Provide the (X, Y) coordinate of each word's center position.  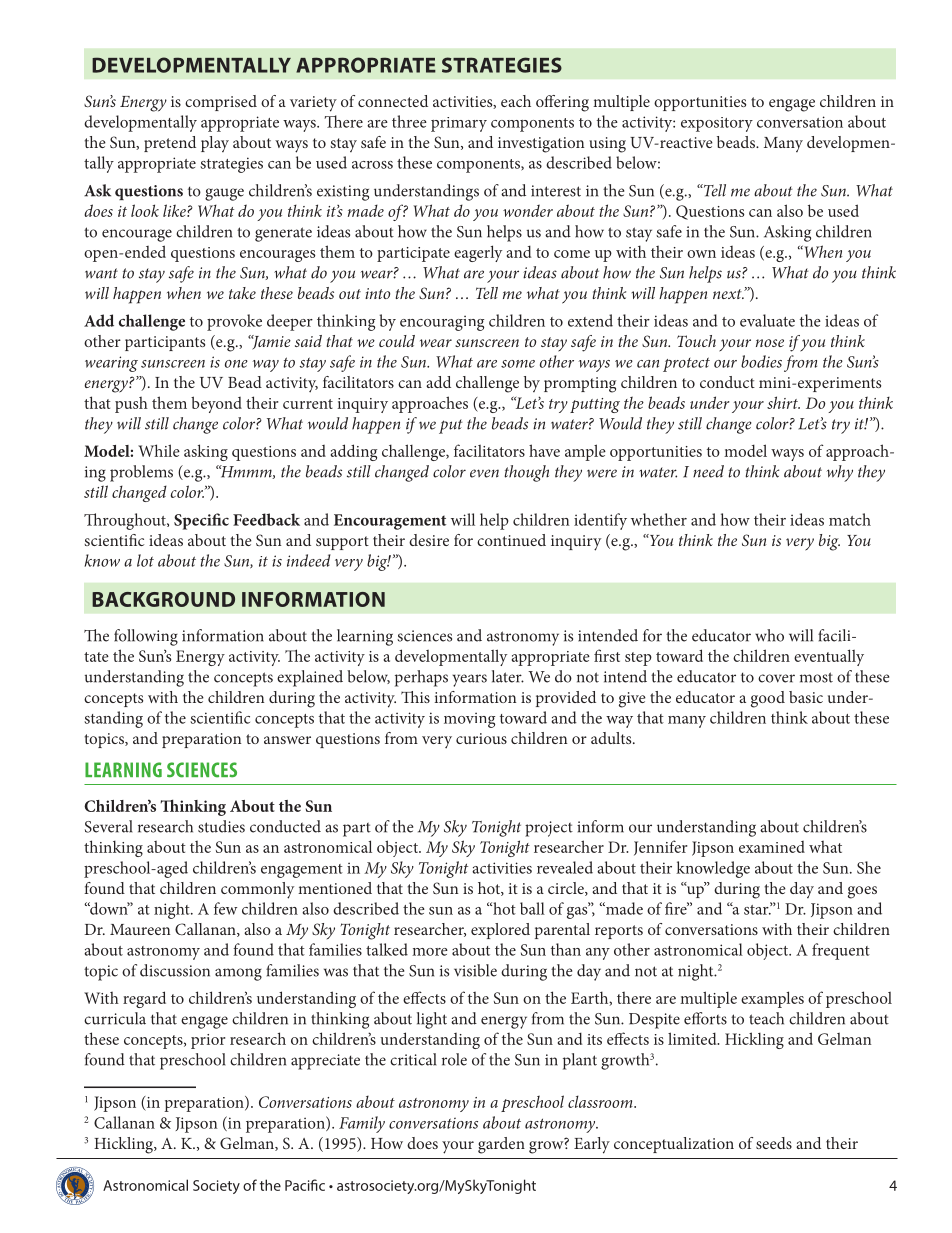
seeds (774, 1143)
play (215, 144)
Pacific (305, 1185)
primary (459, 124)
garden (501, 1145)
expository (717, 124)
